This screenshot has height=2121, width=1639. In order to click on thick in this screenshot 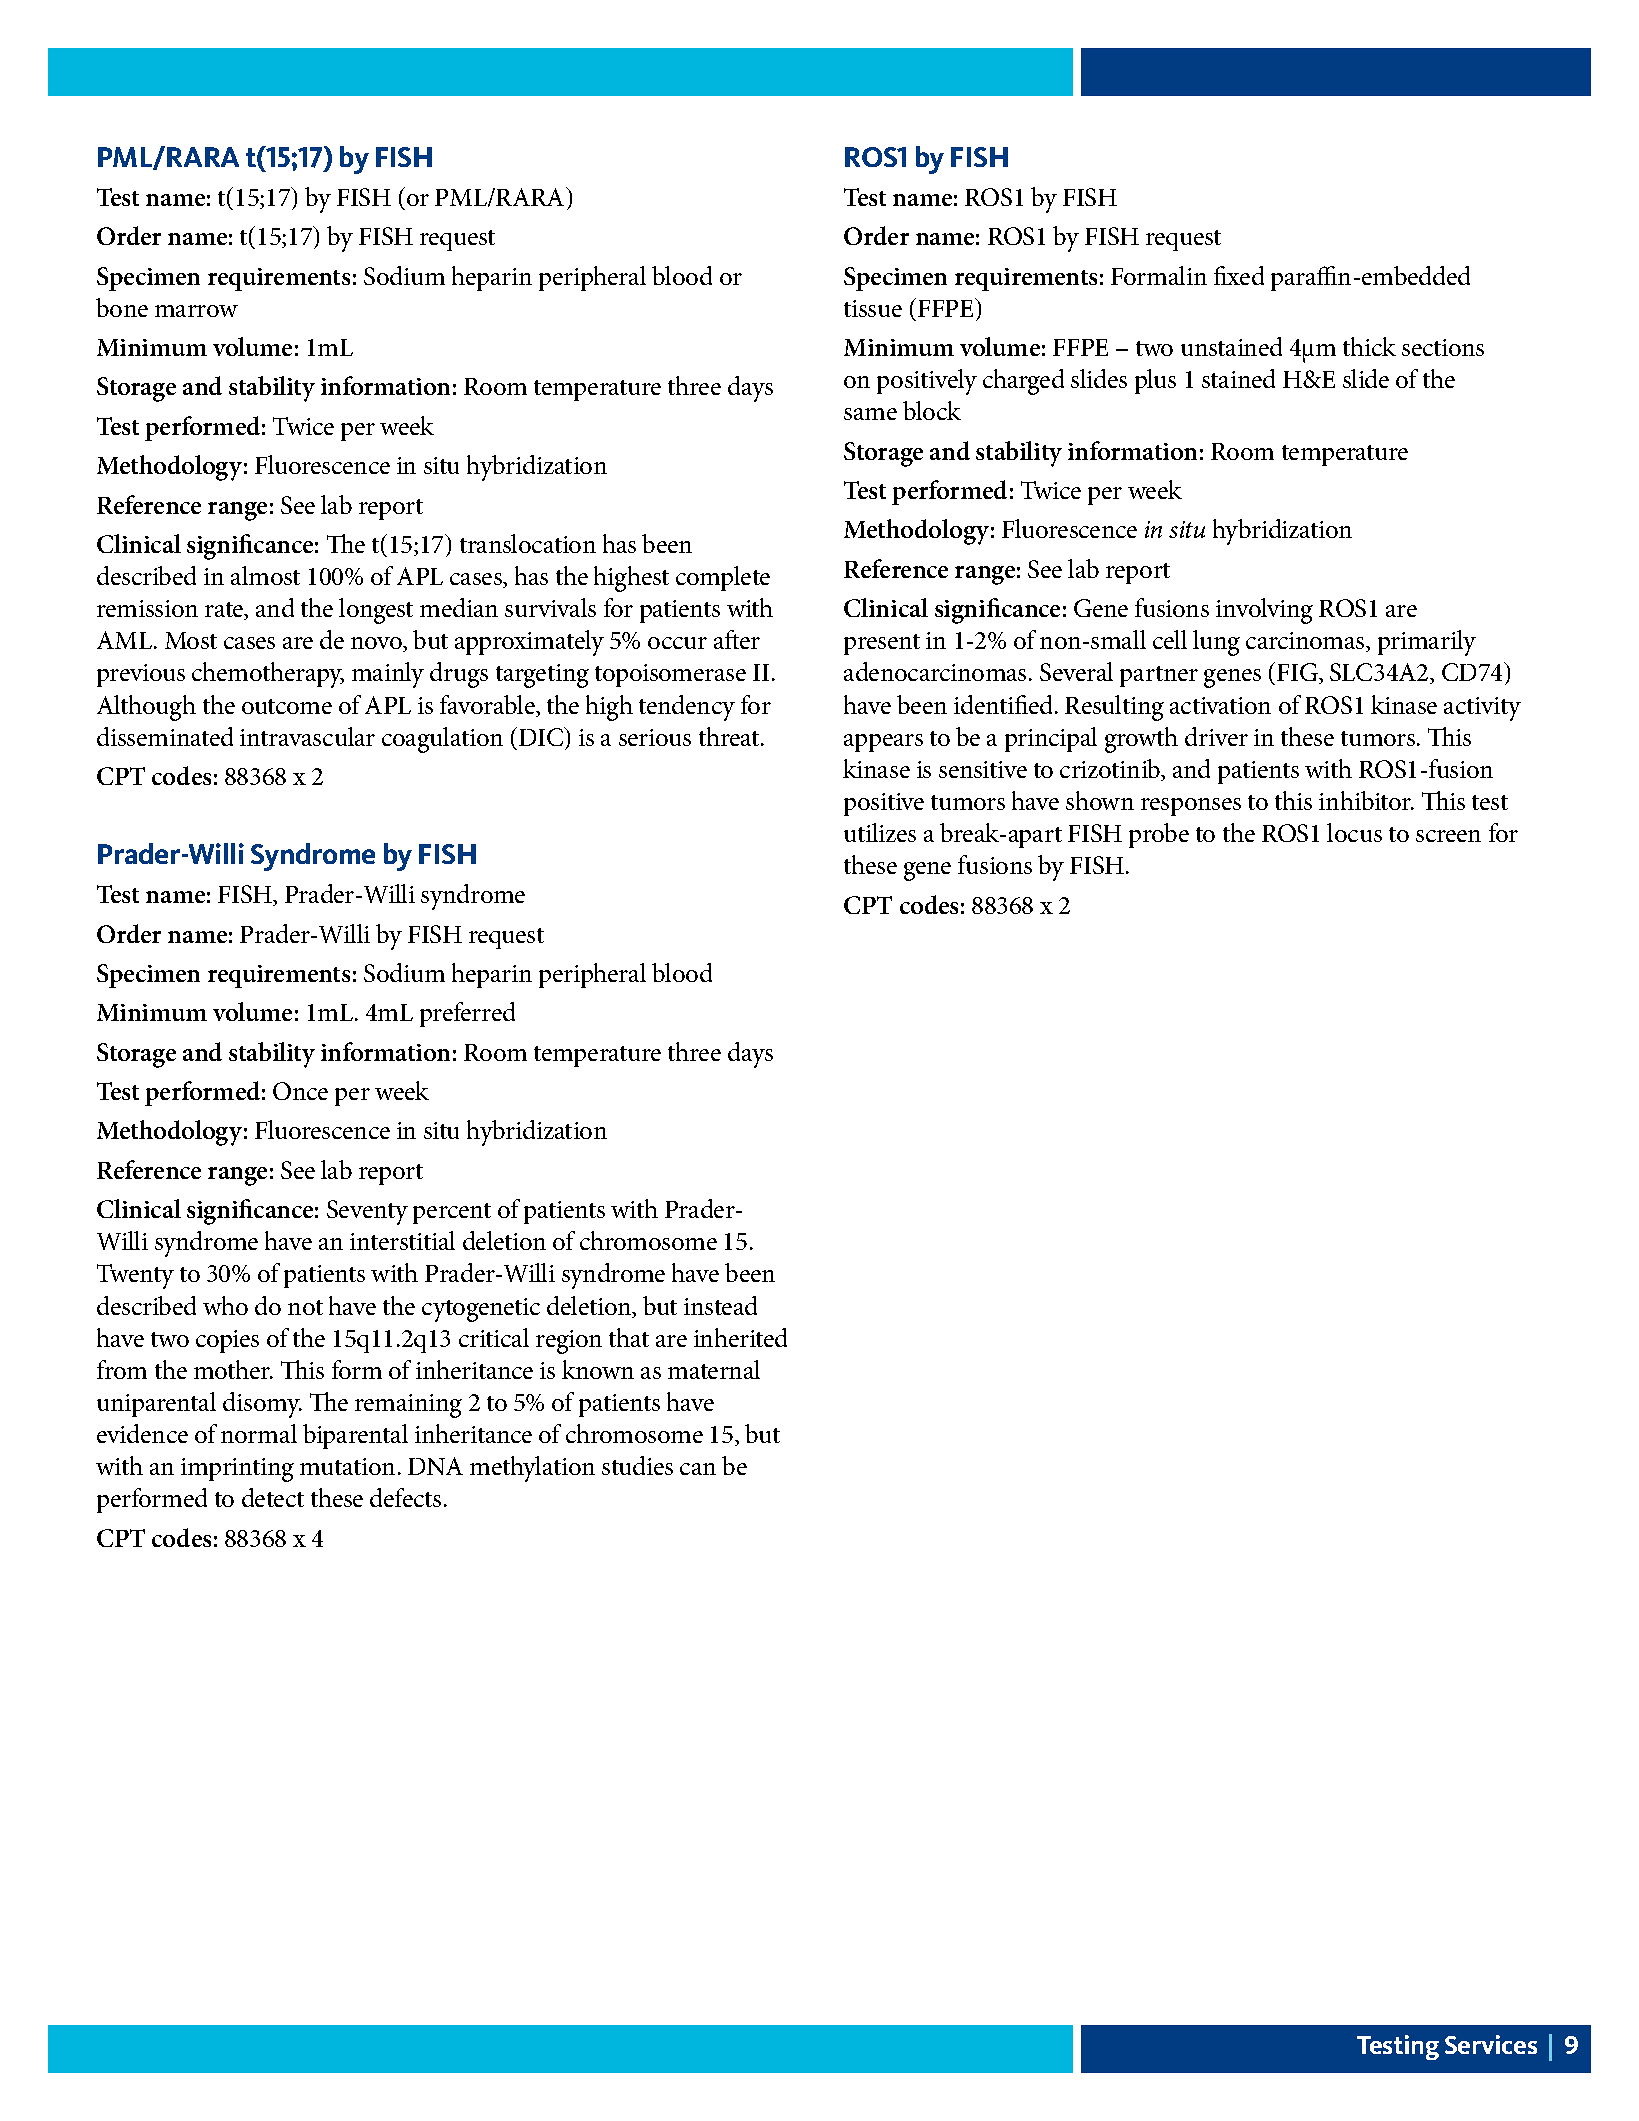, I will do `click(1369, 346)`.
